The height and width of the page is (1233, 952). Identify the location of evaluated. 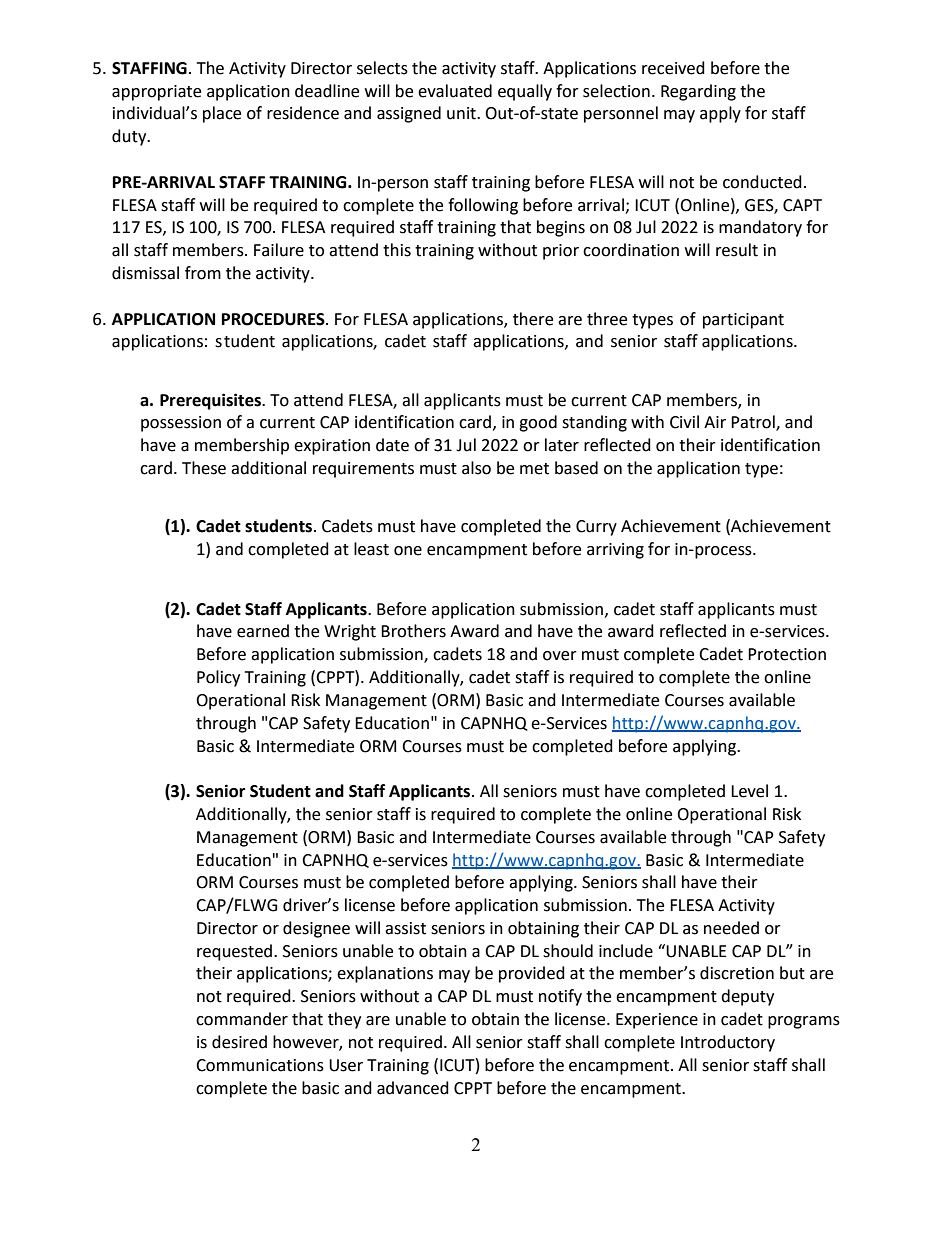
(455, 91).
